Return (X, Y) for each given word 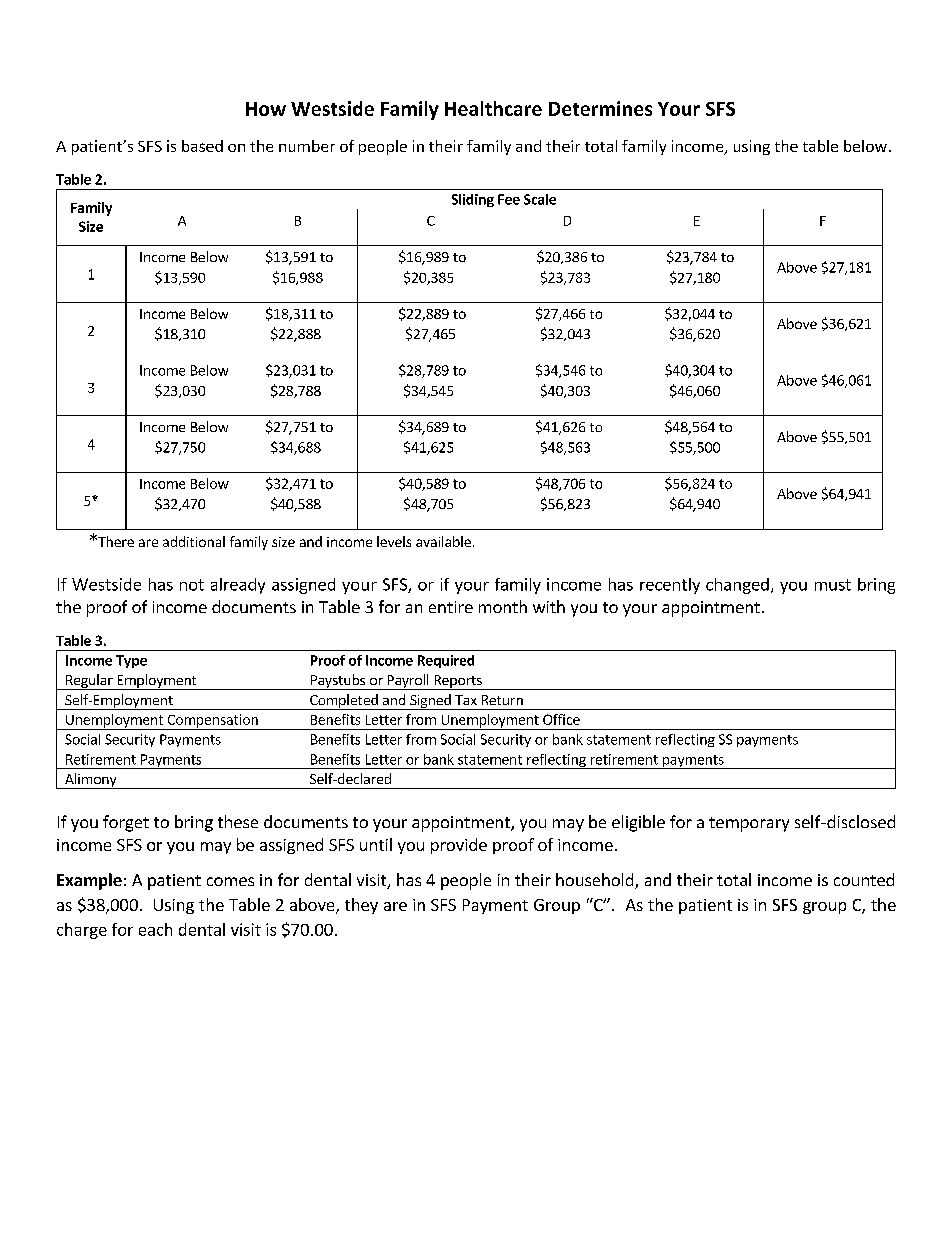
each (155, 929)
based (202, 146)
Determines (600, 108)
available (443, 541)
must (833, 585)
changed (737, 586)
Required (446, 661)
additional (194, 541)
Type (131, 661)
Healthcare (493, 108)
